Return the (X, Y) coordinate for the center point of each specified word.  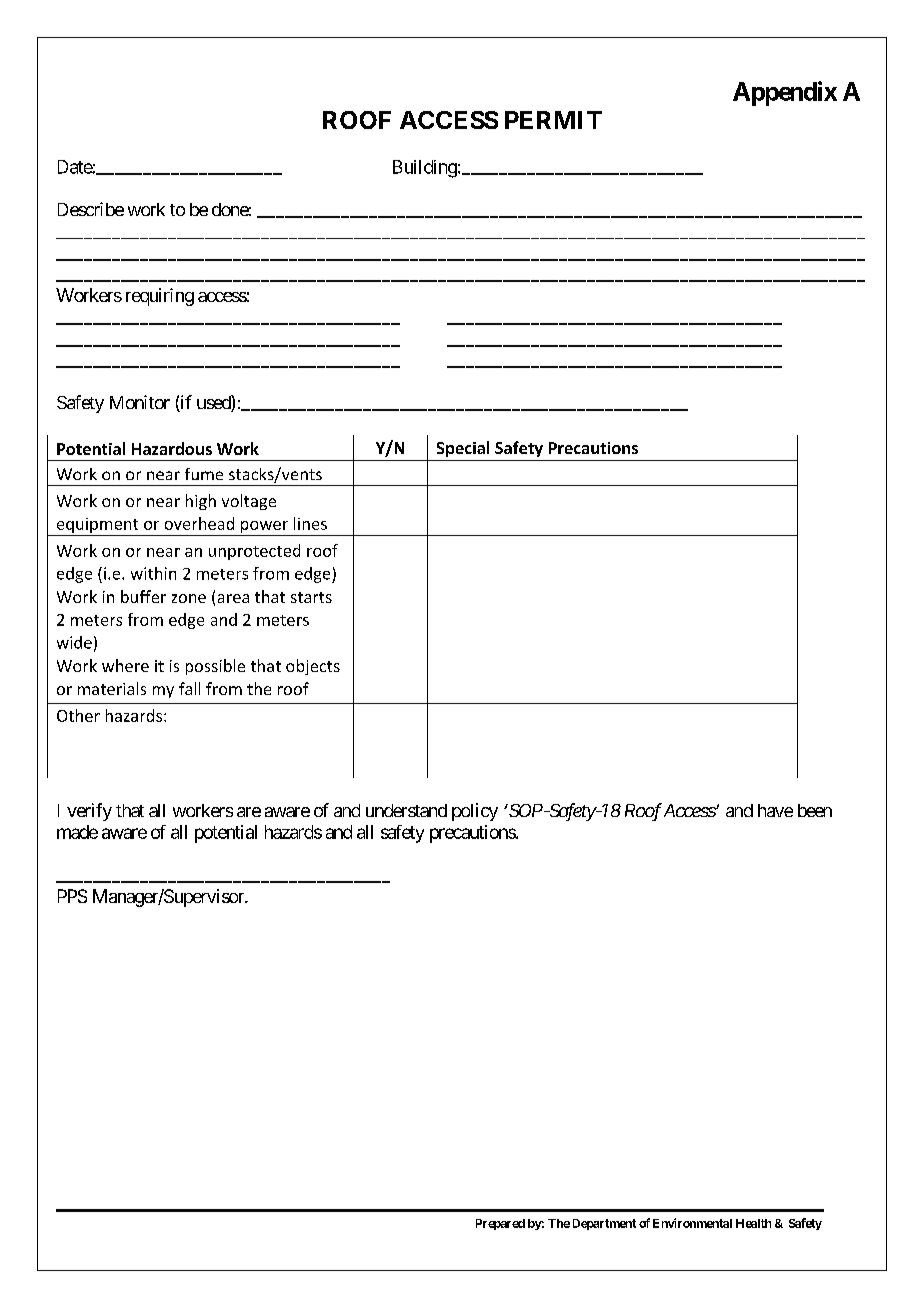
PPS (72, 896)
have (775, 810)
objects (313, 667)
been (815, 810)
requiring (160, 297)
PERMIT (553, 120)
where (125, 665)
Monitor (140, 402)
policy (475, 812)
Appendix (785, 93)
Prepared (500, 1224)
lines (310, 523)
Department (604, 1224)
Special (463, 449)
